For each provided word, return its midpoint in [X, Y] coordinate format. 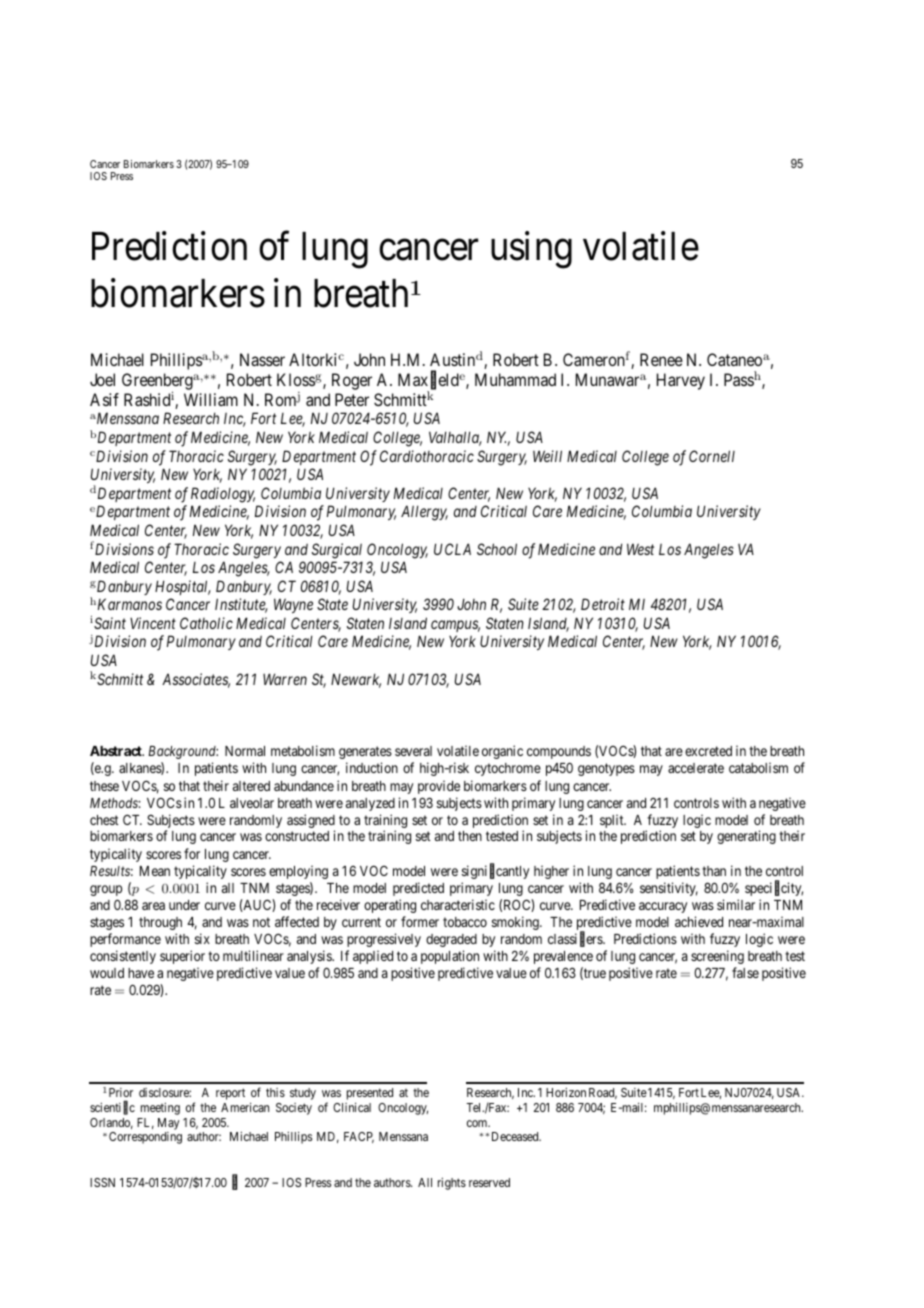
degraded [451, 940]
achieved [699, 921]
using [531, 250]
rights [452, 1184]
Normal [245, 751]
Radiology [223, 495]
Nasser [262, 359]
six [202, 938]
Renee [661, 359]
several [413, 751]
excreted [708, 751]
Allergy [424, 513]
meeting [160, 1109]
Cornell [712, 456]
